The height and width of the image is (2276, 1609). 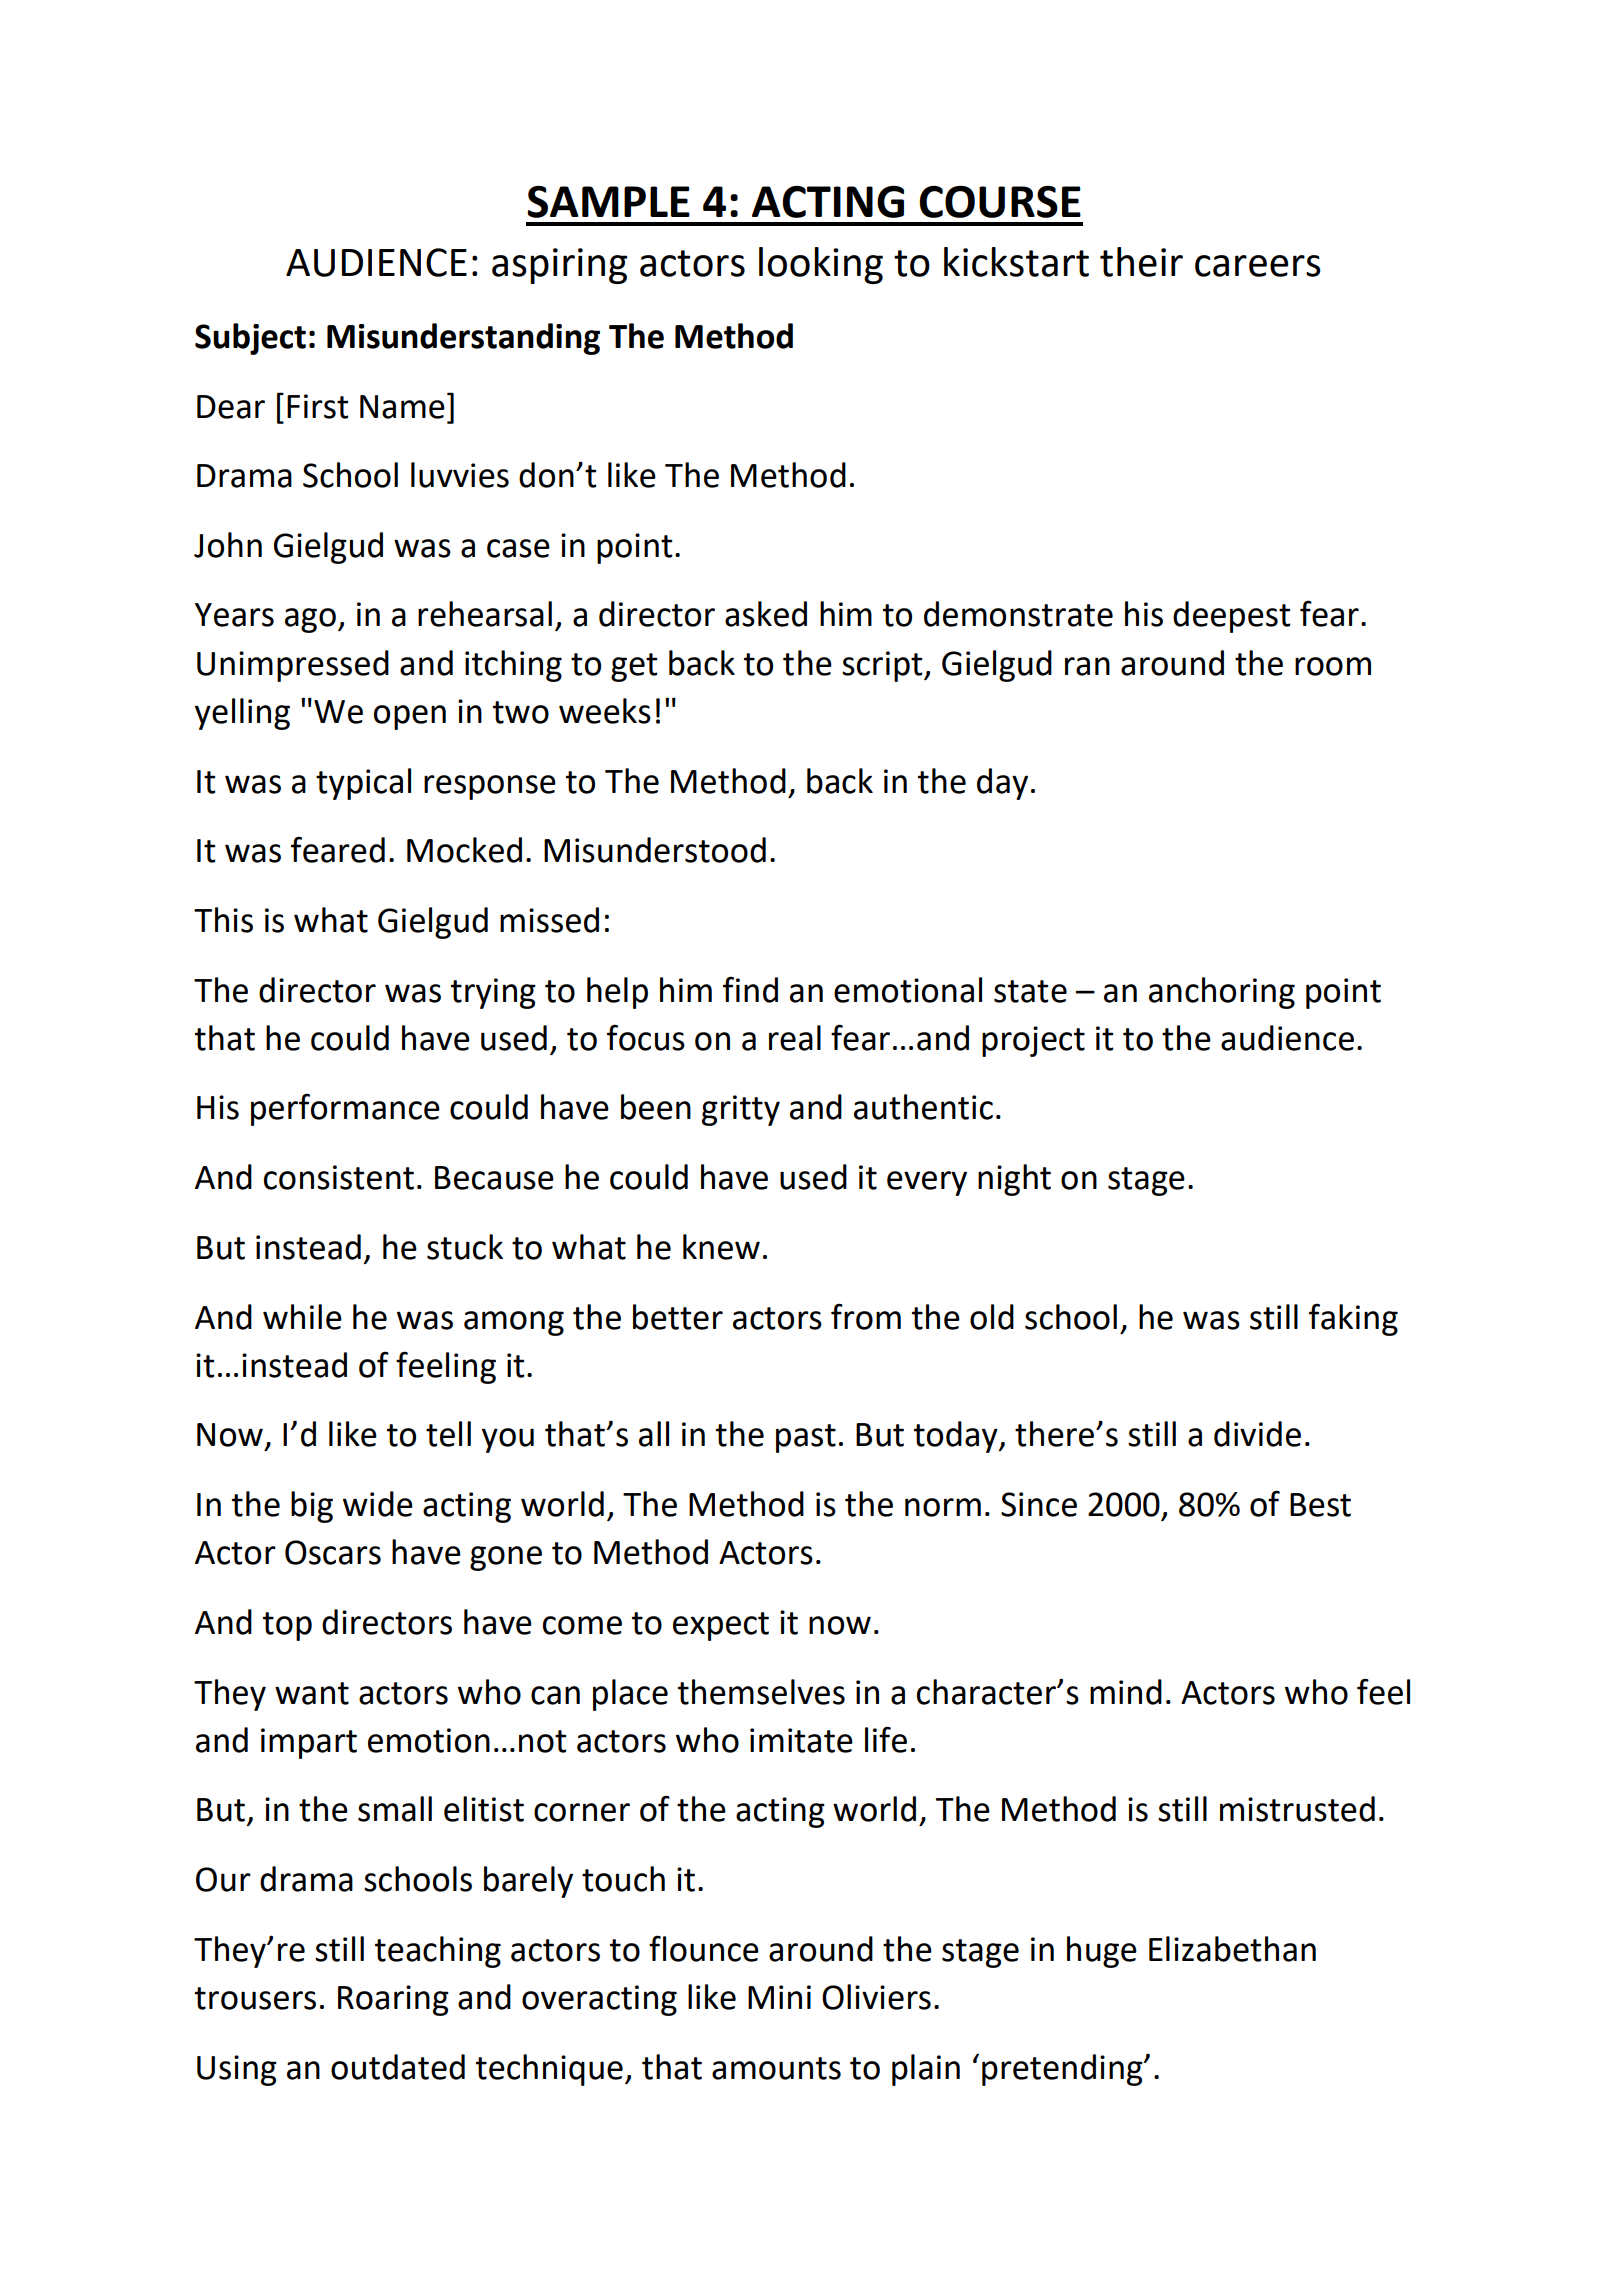 I want to click on careers, so click(x=1258, y=266).
